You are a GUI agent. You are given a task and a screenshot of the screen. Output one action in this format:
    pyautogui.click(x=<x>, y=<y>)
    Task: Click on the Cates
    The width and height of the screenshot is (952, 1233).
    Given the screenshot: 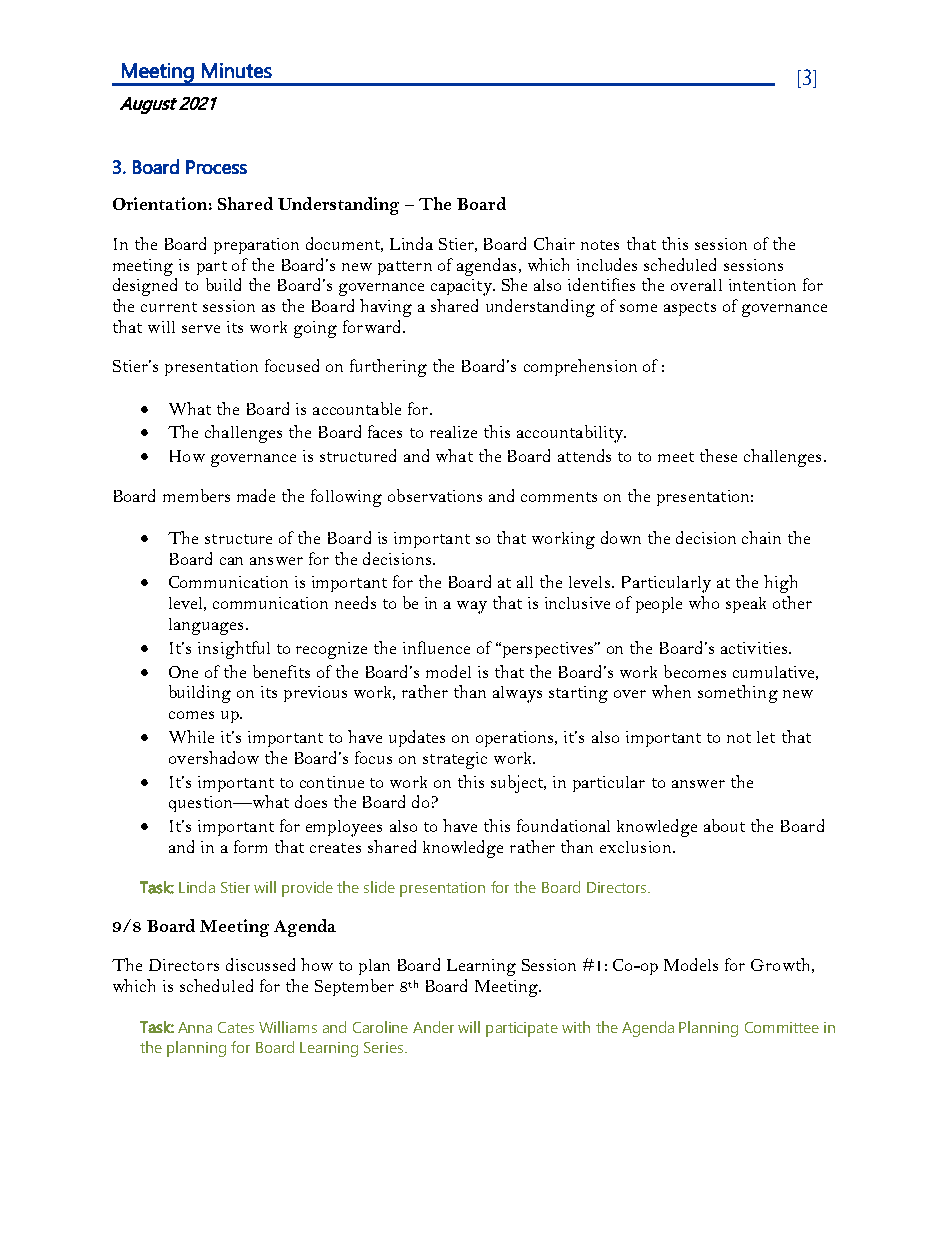 What is the action you would take?
    pyautogui.click(x=236, y=1027)
